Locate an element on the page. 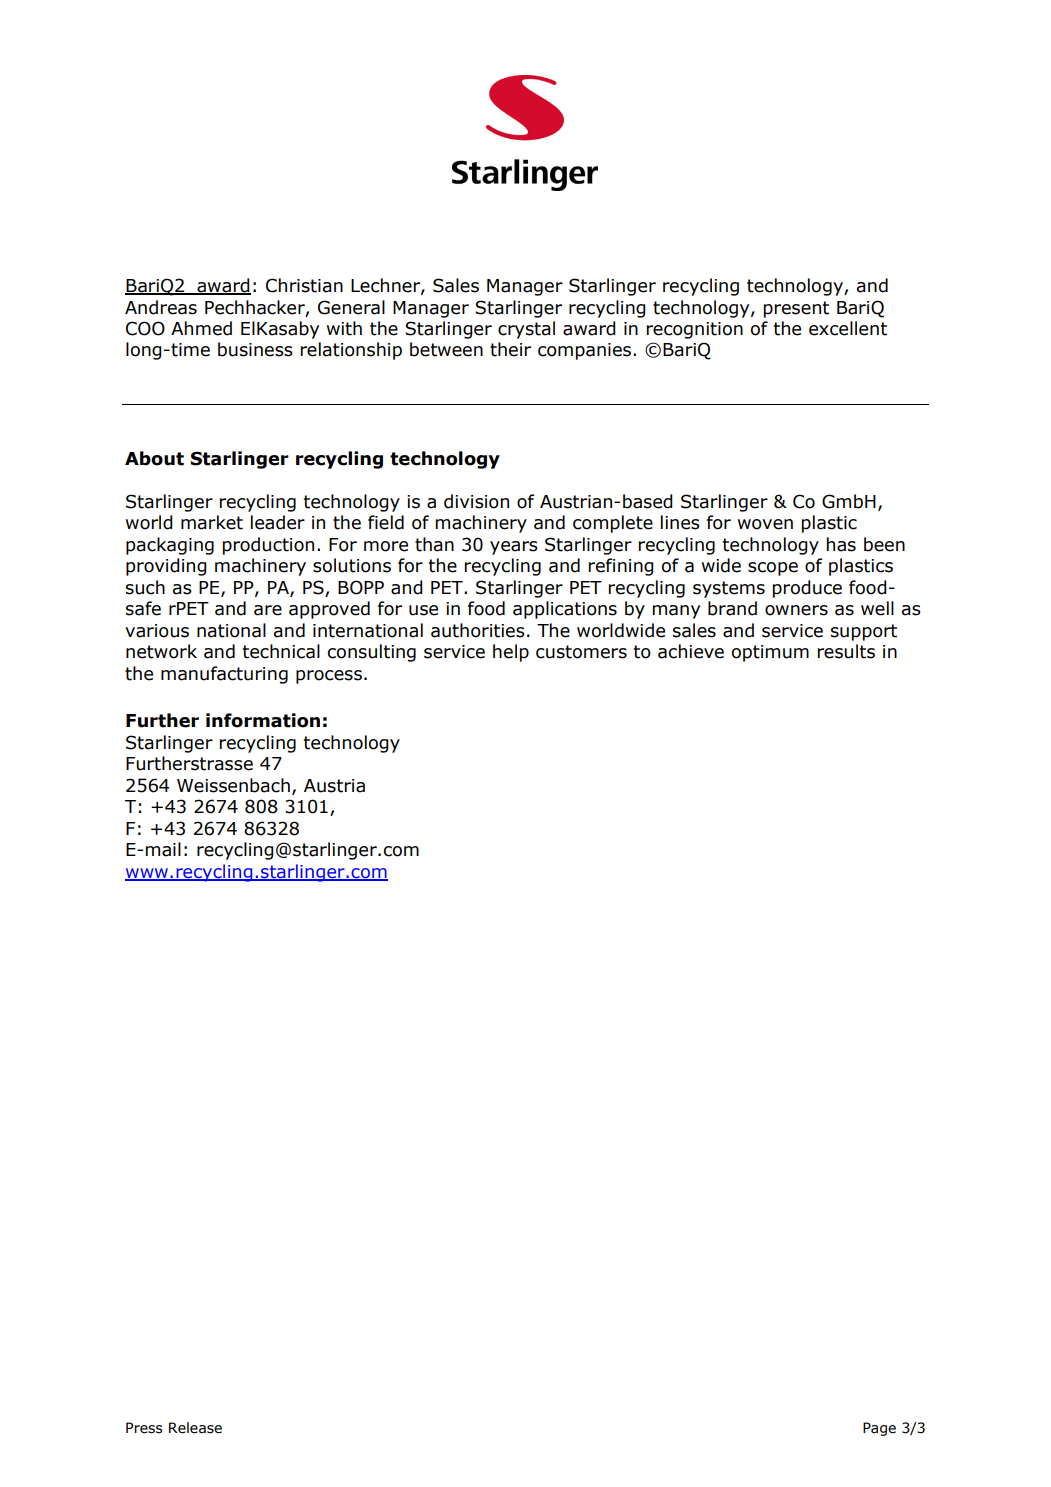  present is located at coordinates (796, 309).
